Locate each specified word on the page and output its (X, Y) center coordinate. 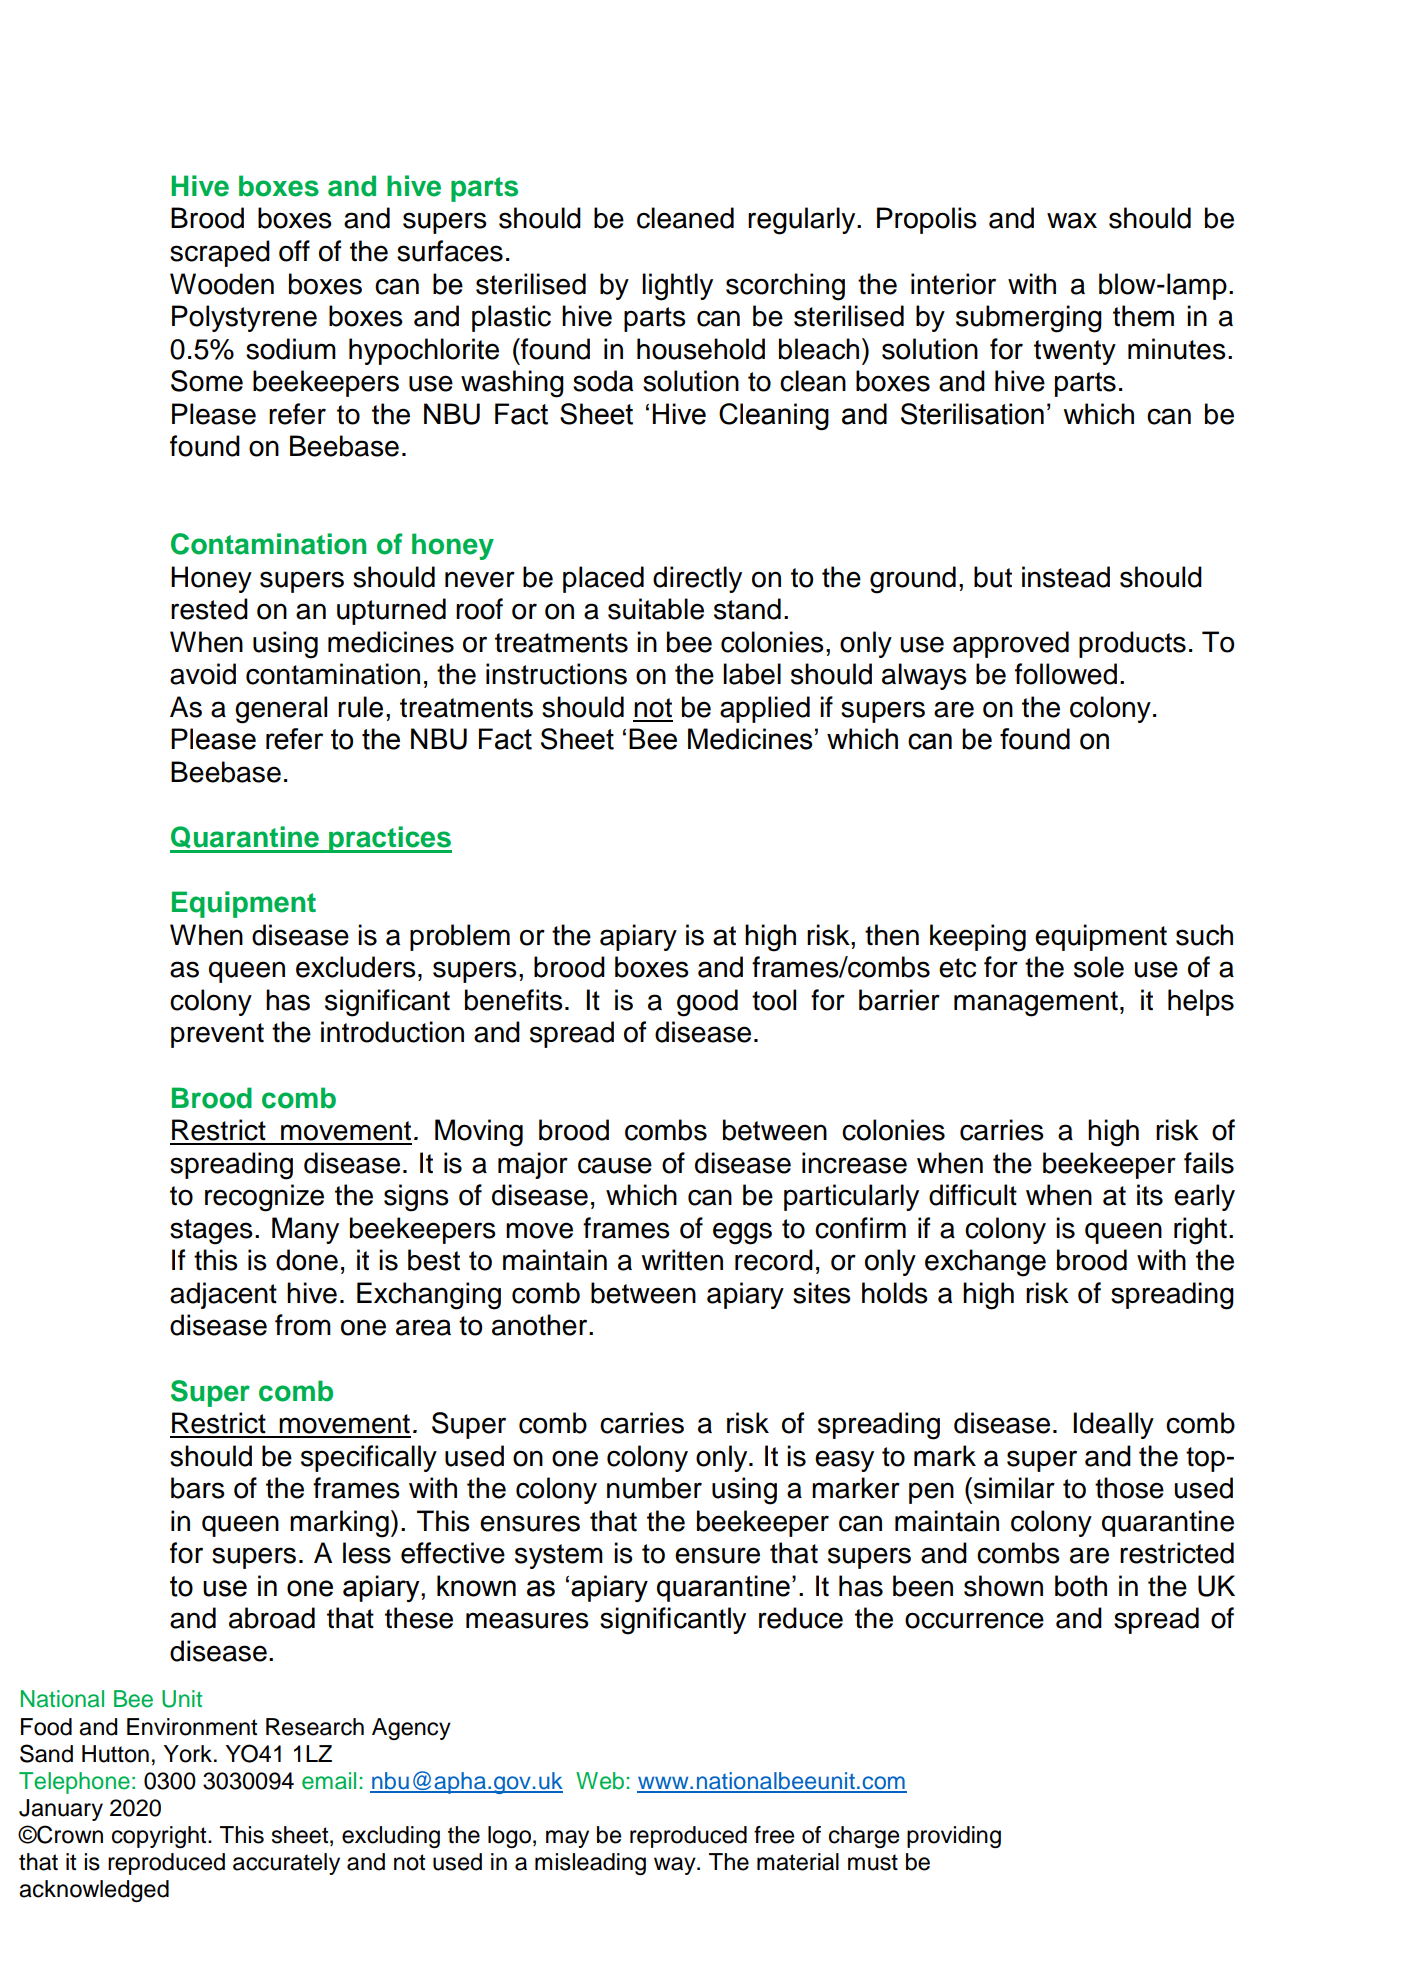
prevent (217, 1035)
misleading (590, 1864)
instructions (556, 674)
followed (1066, 674)
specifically (369, 1458)
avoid (203, 674)
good (707, 1003)
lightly (677, 287)
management (1036, 1004)
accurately (286, 1864)
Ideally (1113, 1425)
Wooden (222, 284)
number (654, 1488)
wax (1072, 220)
